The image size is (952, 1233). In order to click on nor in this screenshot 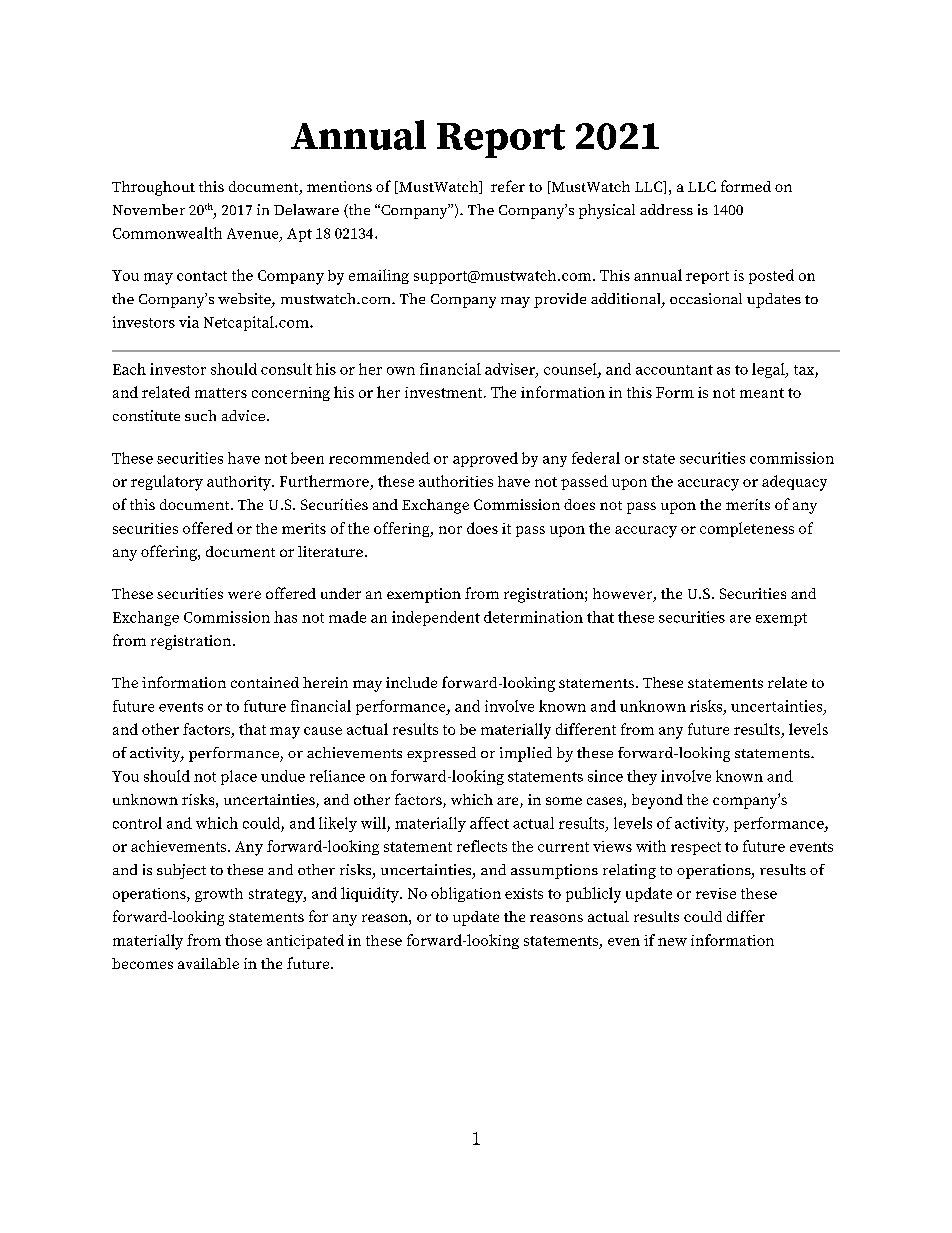, I will do `click(450, 530)`.
